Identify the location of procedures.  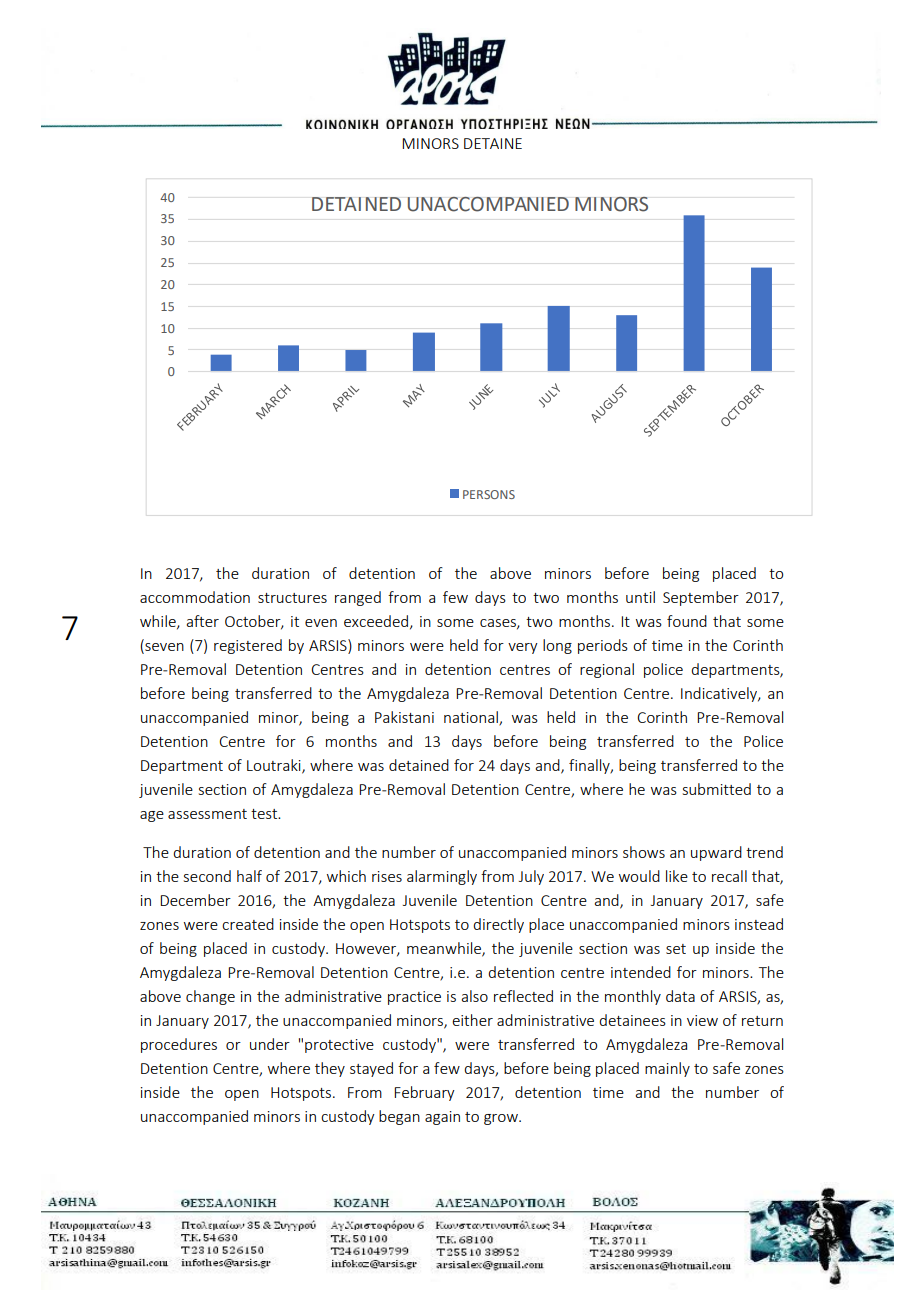
(179, 1045).
